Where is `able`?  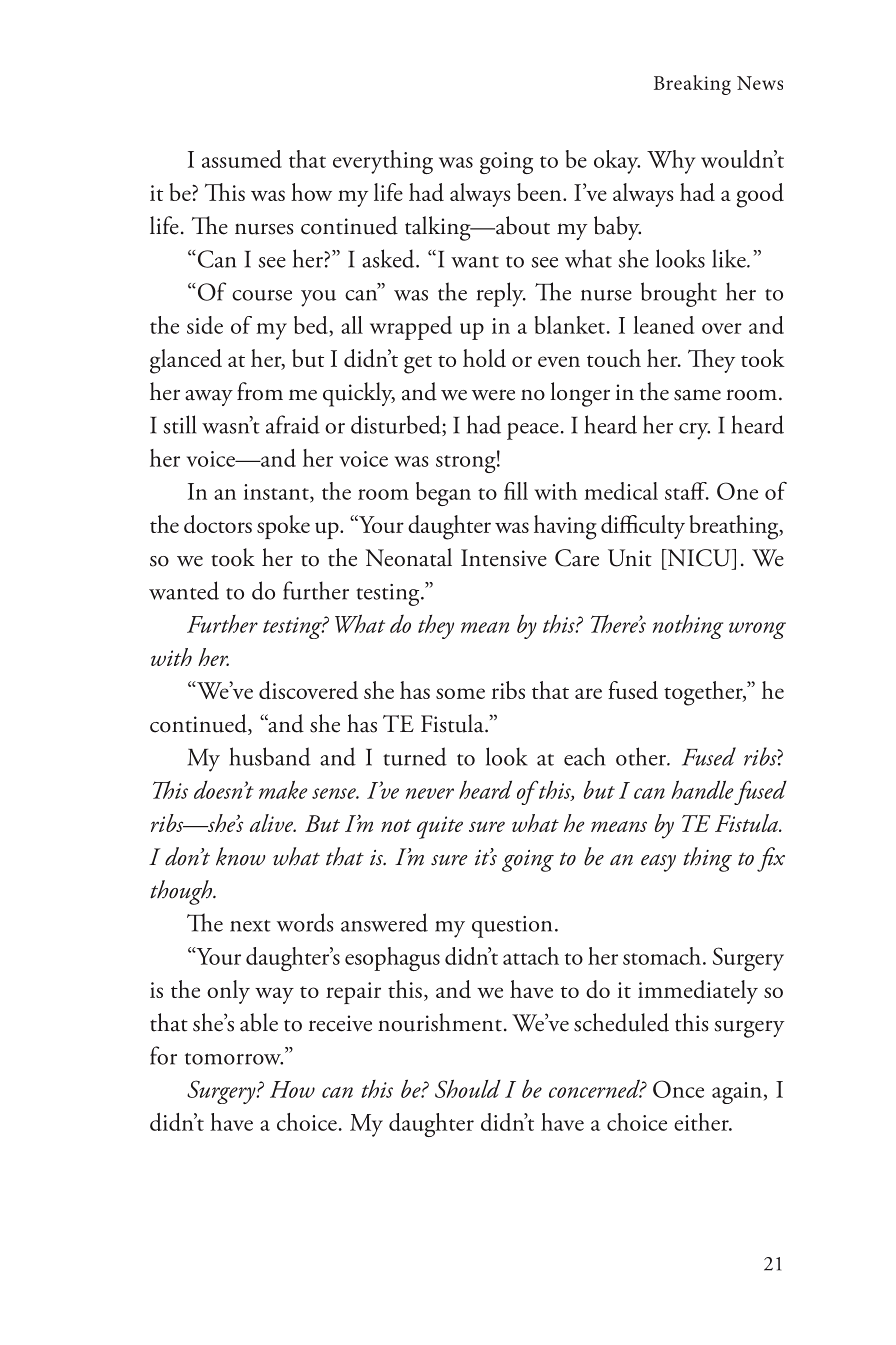 able is located at coordinates (259, 1022).
